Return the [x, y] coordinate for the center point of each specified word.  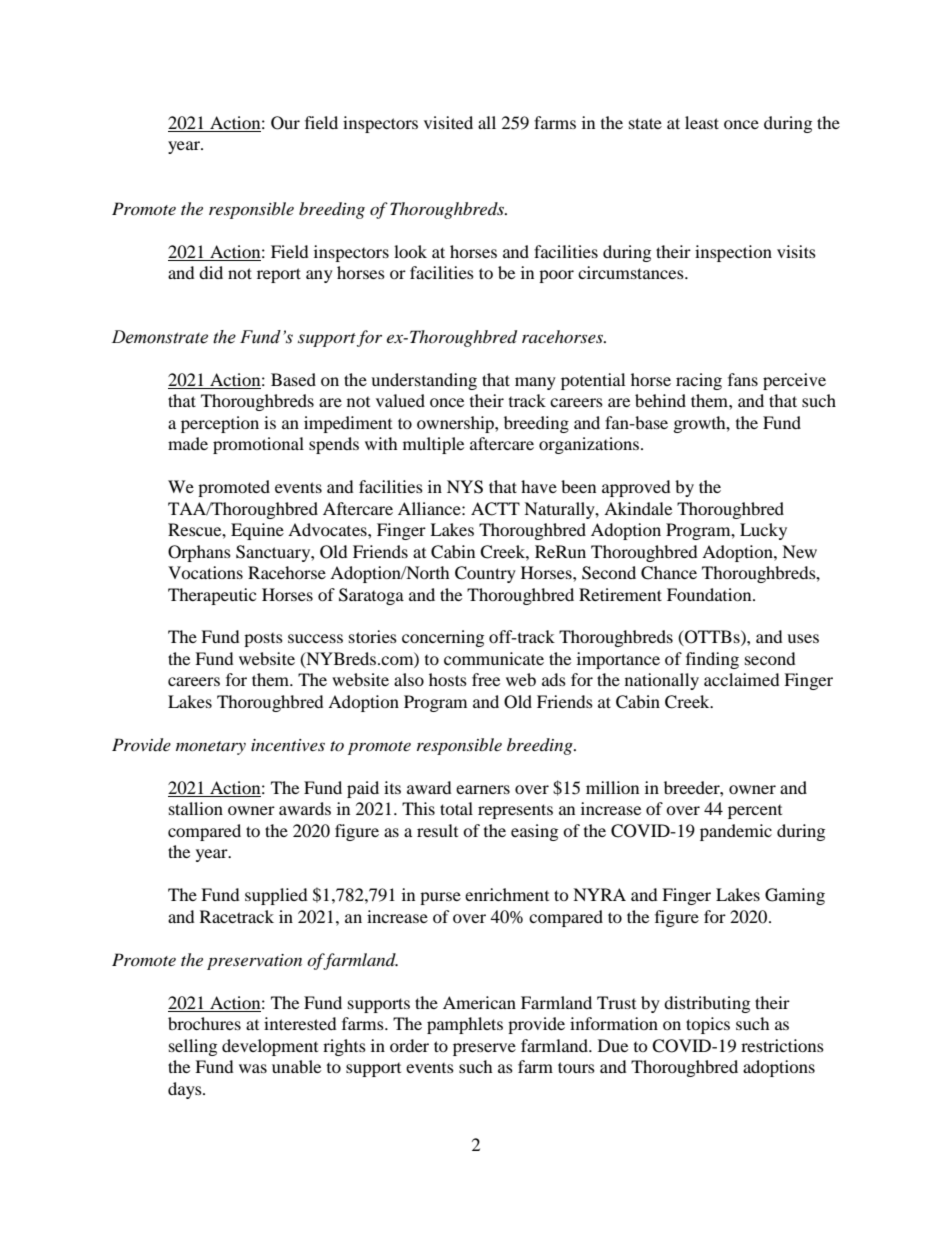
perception [220, 424]
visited [448, 122]
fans [743, 379]
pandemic [736, 832]
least [702, 122]
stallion [196, 808]
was [253, 1068]
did [211, 272]
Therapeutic [212, 596]
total [456, 808]
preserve [484, 1049]
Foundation [710, 594]
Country [485, 574]
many [535, 383]
